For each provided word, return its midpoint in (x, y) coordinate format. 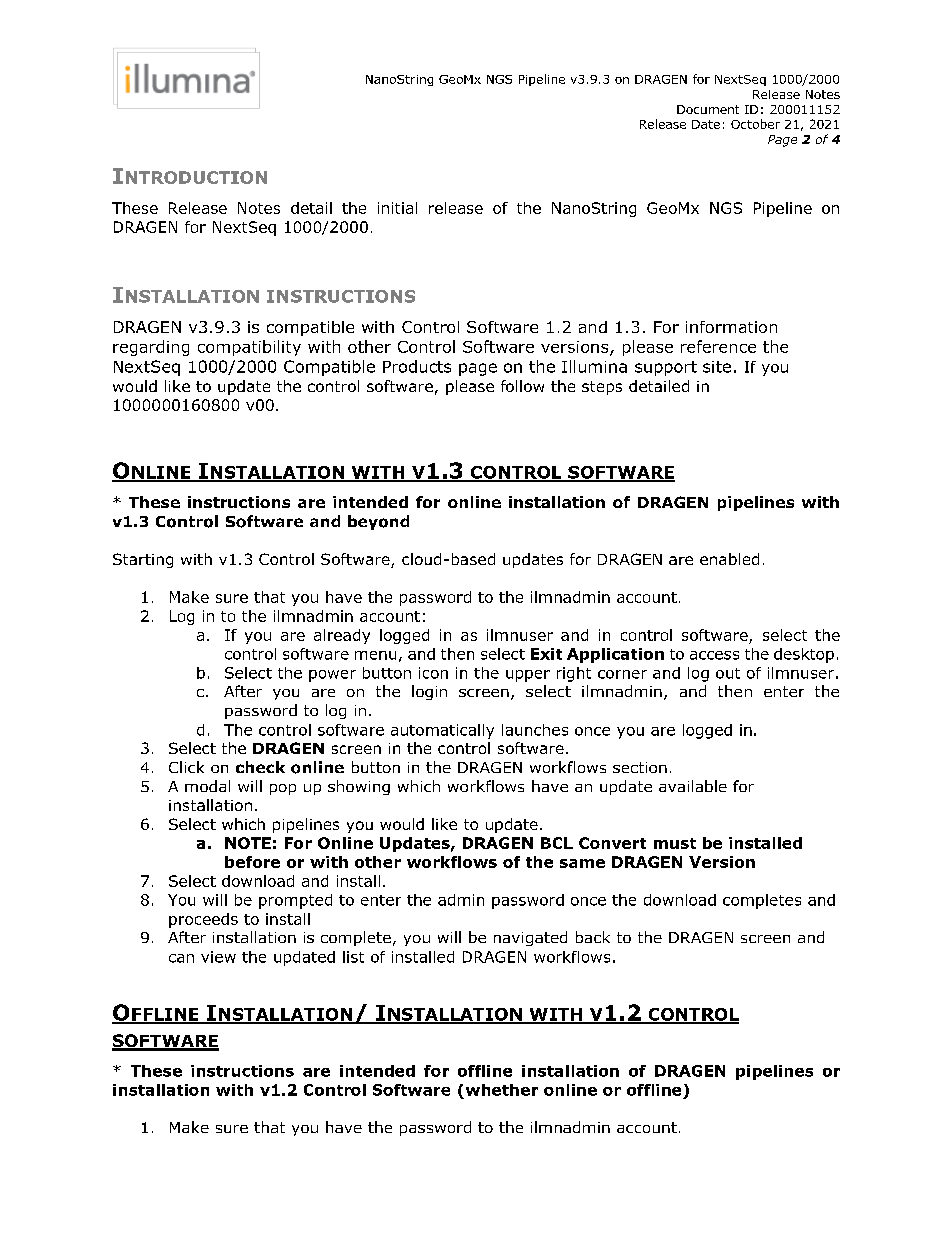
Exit (546, 654)
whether (502, 1090)
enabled (729, 559)
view (218, 957)
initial (397, 208)
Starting (143, 560)
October (755, 124)
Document (708, 109)
